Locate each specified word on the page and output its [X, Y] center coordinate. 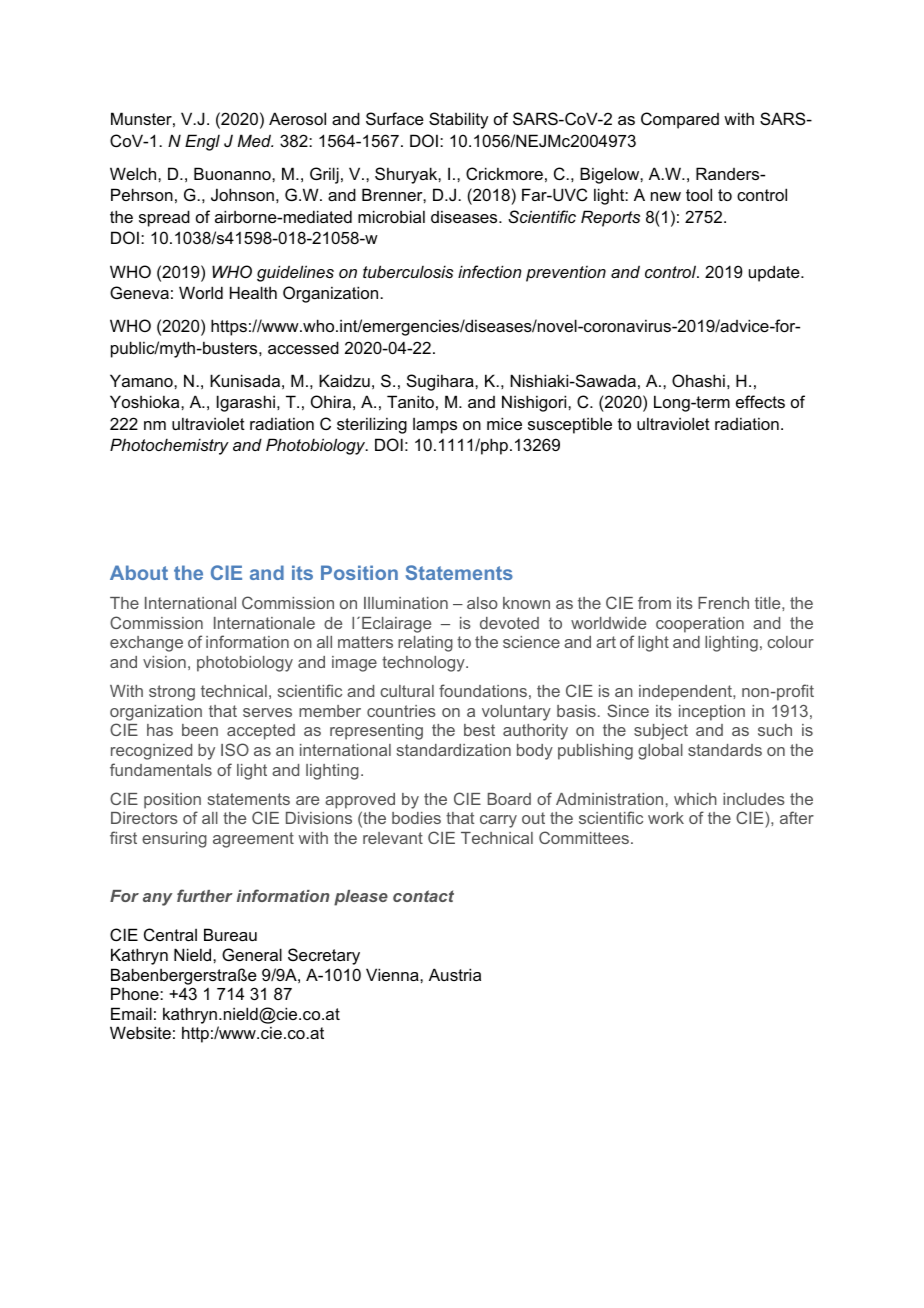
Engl [202, 142]
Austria [455, 974]
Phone [136, 993]
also [482, 603]
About [139, 572]
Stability [458, 120]
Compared [680, 120]
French [723, 603]
